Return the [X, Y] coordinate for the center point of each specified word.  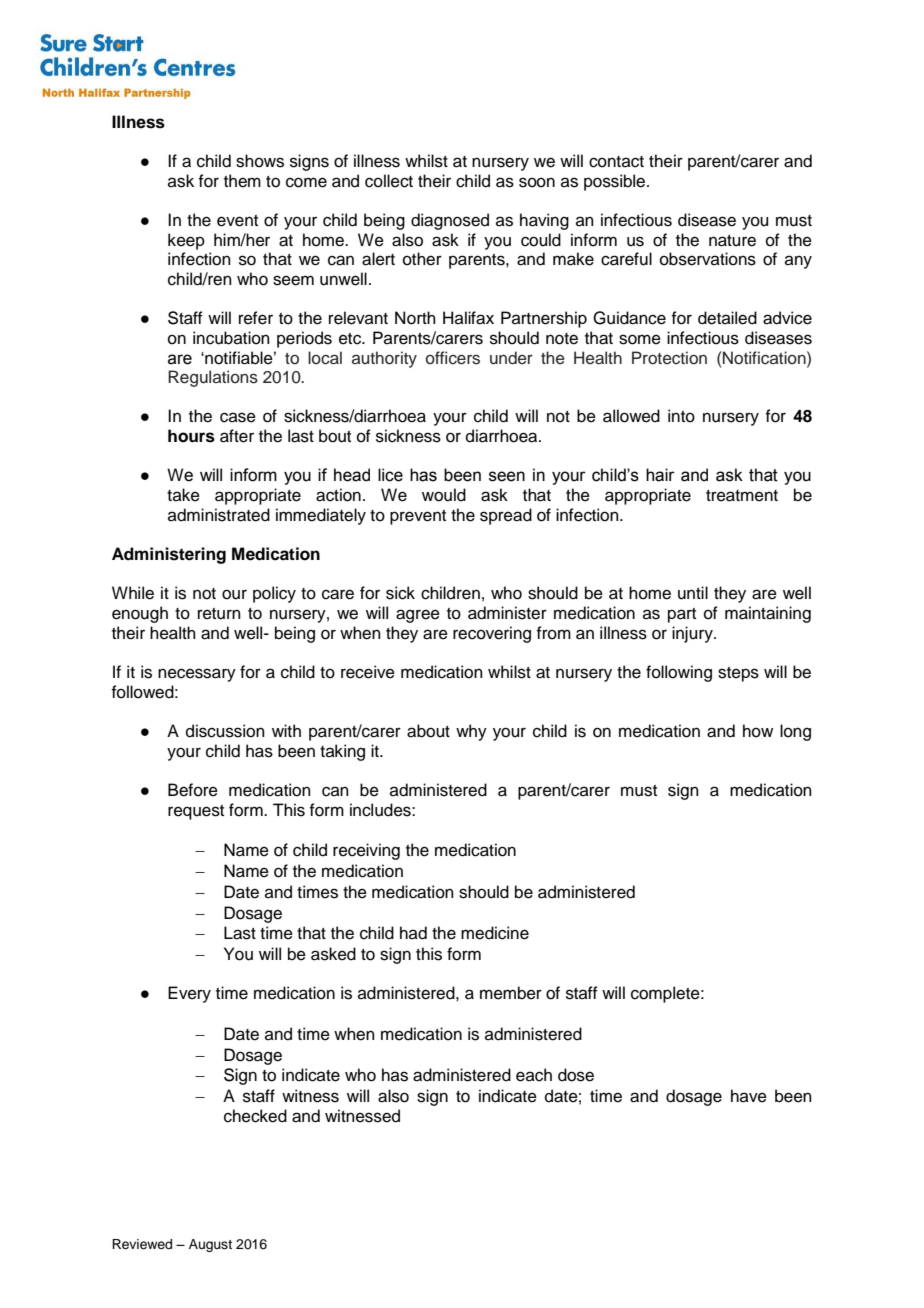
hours [191, 436]
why [471, 732]
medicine [495, 933]
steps [738, 674]
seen [507, 476]
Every [189, 994]
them [242, 181]
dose [576, 1075]
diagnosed [450, 221]
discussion [225, 731]
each [534, 1075]
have [749, 1096]
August [210, 1245]
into [681, 416]
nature [732, 241]
